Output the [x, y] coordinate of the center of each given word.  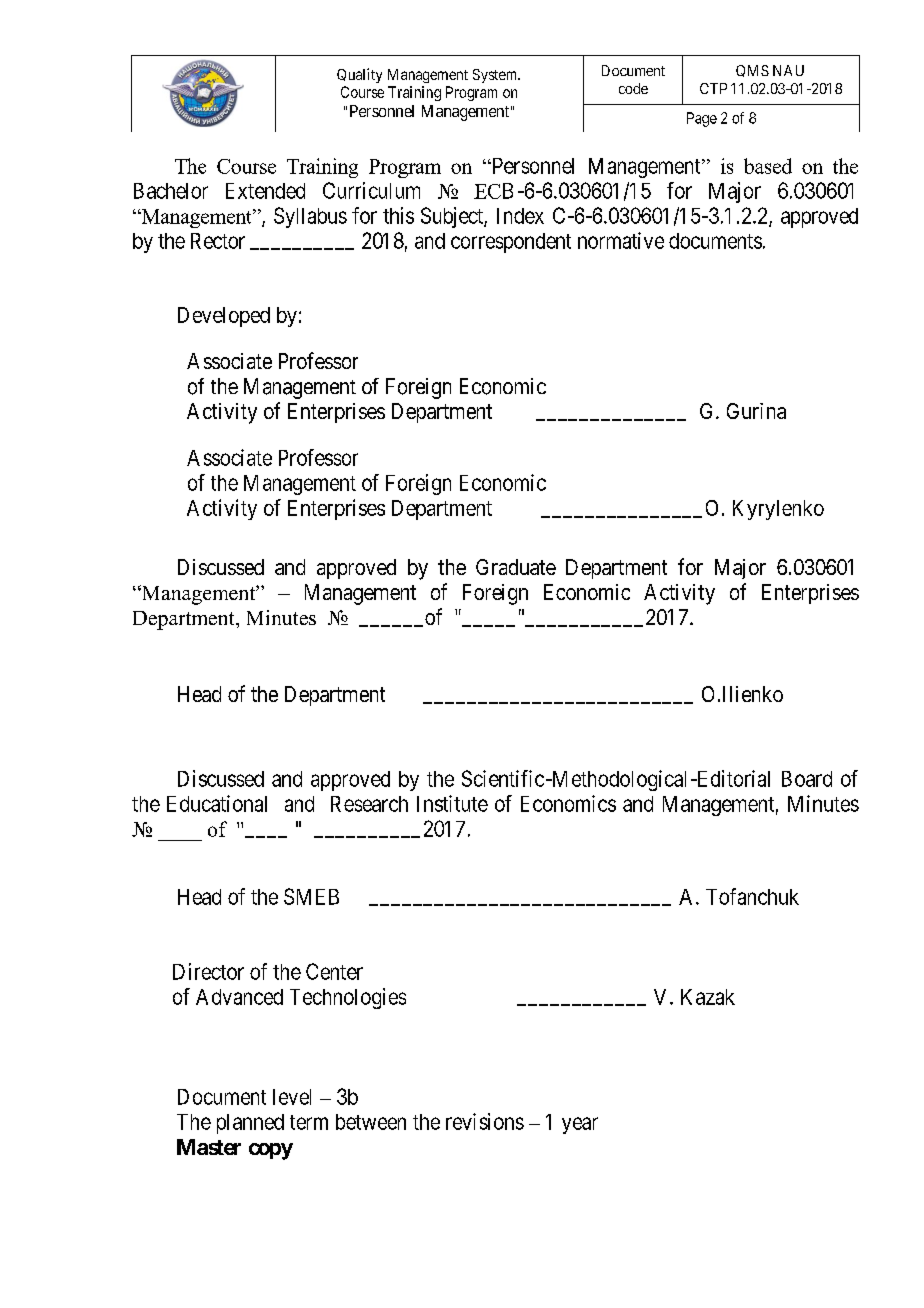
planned [250, 1124]
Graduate [516, 567]
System [496, 76]
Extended [265, 191]
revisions [485, 1121]
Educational [217, 803]
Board [807, 779]
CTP [713, 88]
